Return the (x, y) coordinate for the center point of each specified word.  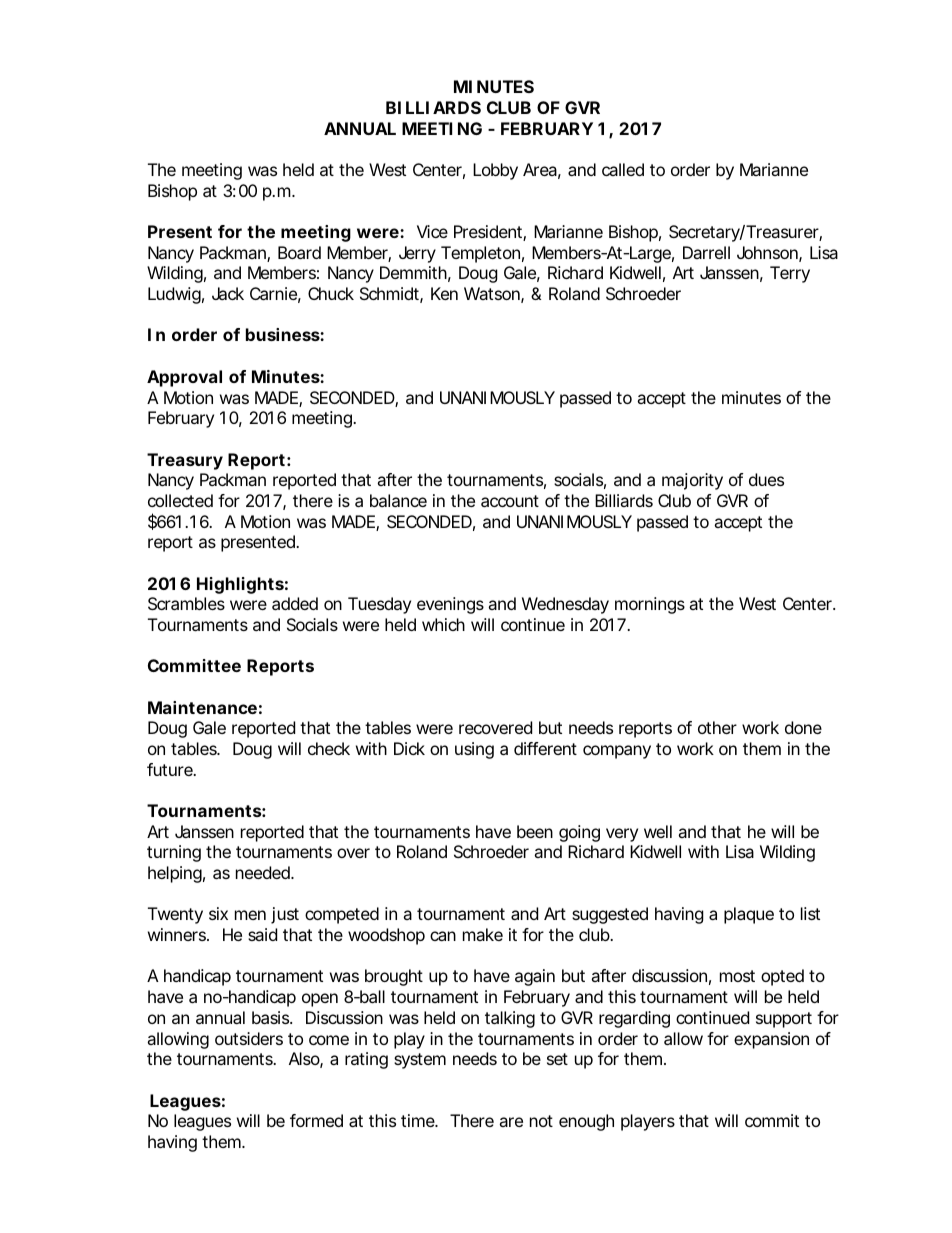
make (483, 934)
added (295, 603)
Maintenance (202, 707)
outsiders (249, 1038)
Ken (444, 293)
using (474, 750)
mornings (650, 605)
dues (766, 479)
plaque (749, 915)
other (717, 727)
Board (299, 252)
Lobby (495, 171)
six (218, 913)
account (510, 501)
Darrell (706, 252)
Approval (184, 378)
